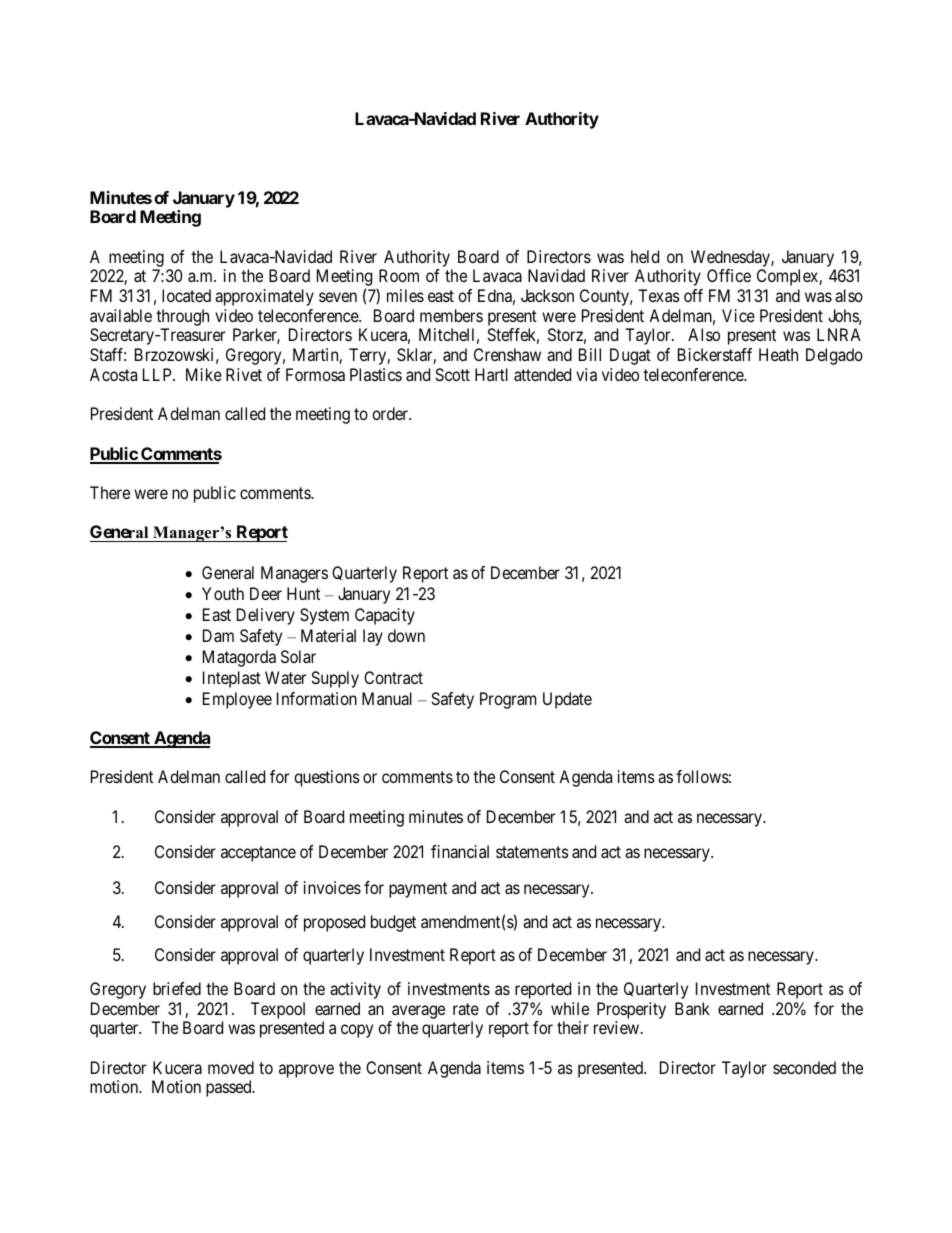 This image has width=952, height=1233. What do you see at coordinates (804, 1067) in the image?
I see `seconded` at bounding box center [804, 1067].
